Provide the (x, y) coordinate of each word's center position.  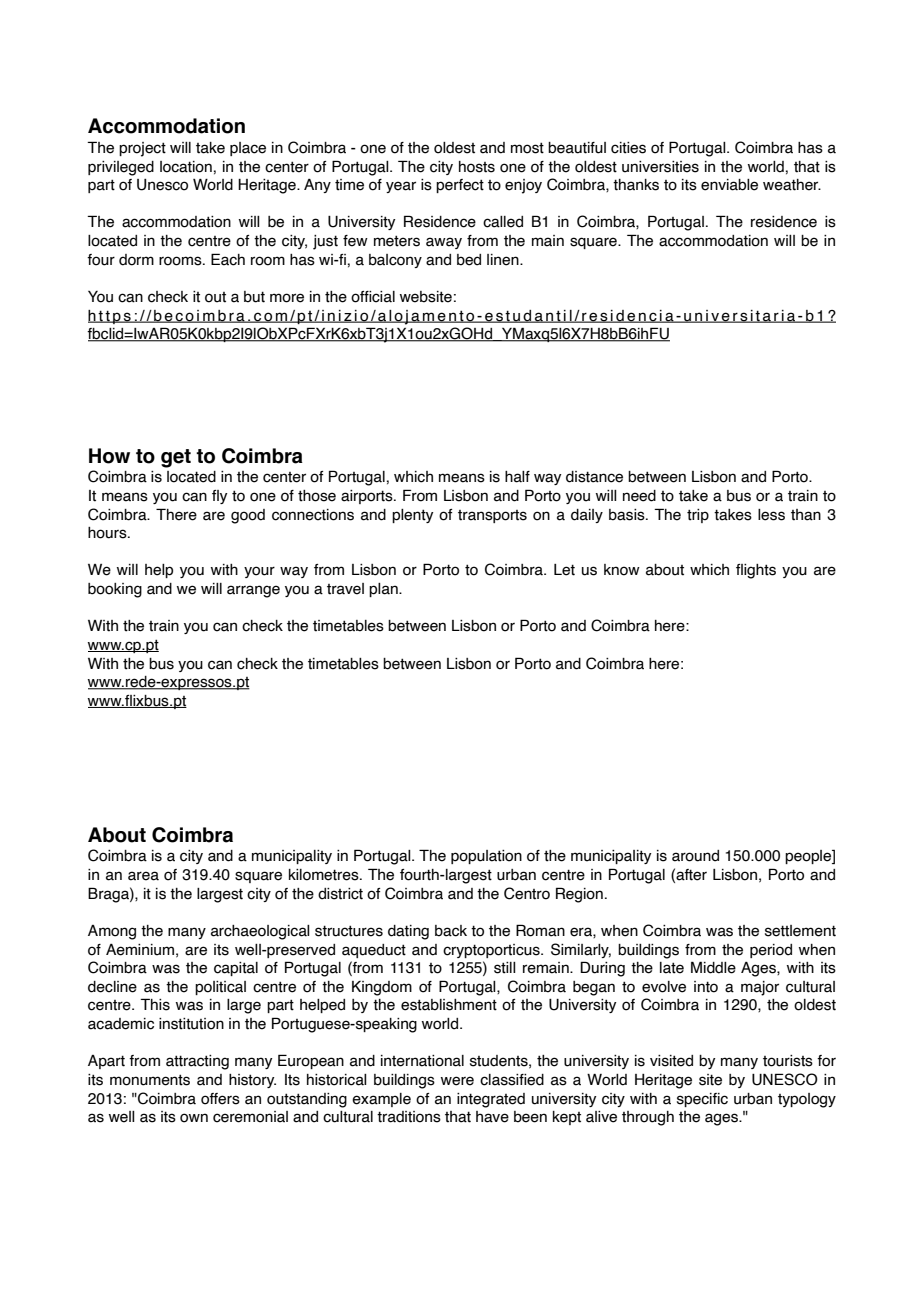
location (186, 167)
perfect (460, 186)
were (457, 1081)
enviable (729, 185)
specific (702, 1100)
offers (220, 1099)
